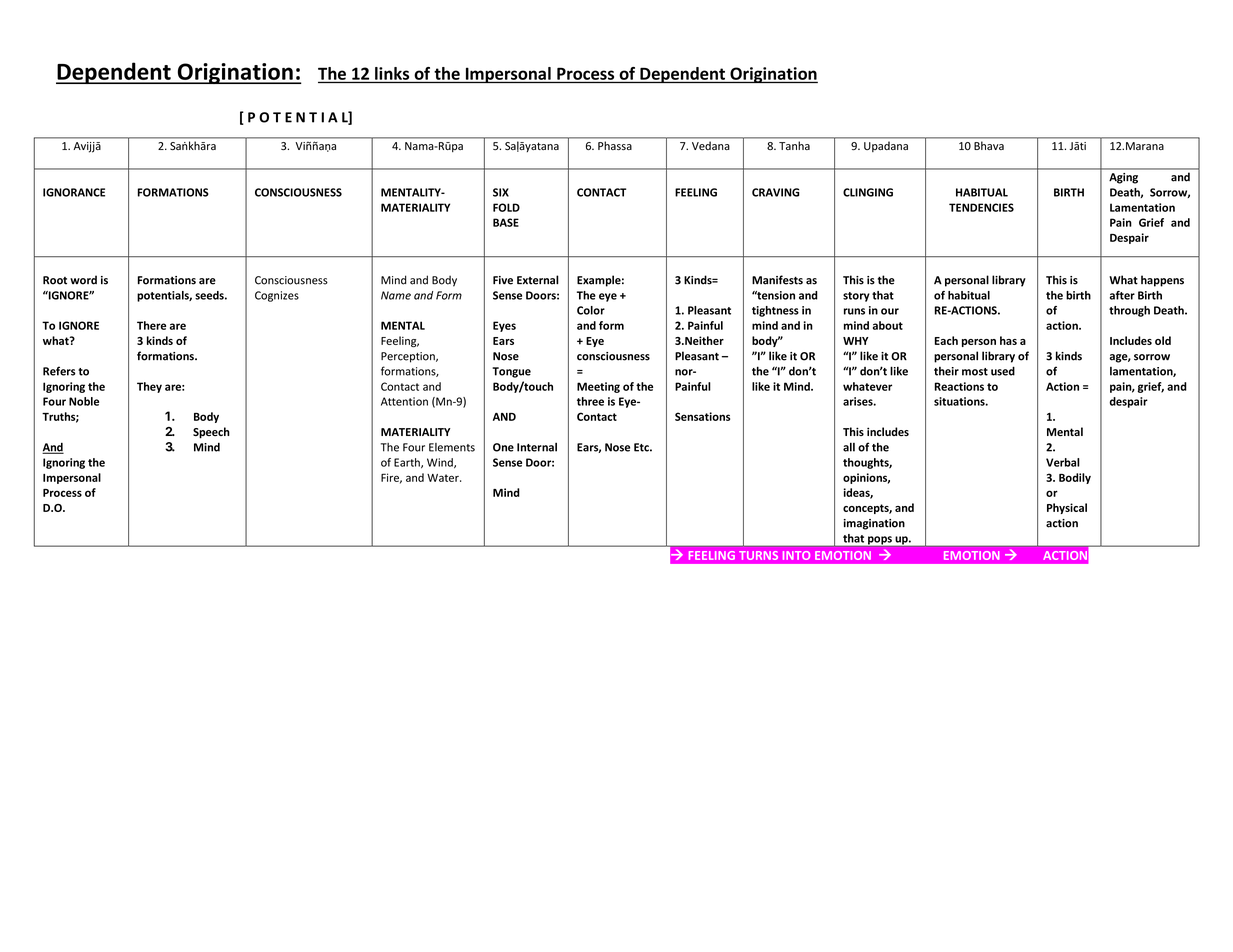 This page has height=952, width=1233. I want to click on Bhava, so click(989, 146).
